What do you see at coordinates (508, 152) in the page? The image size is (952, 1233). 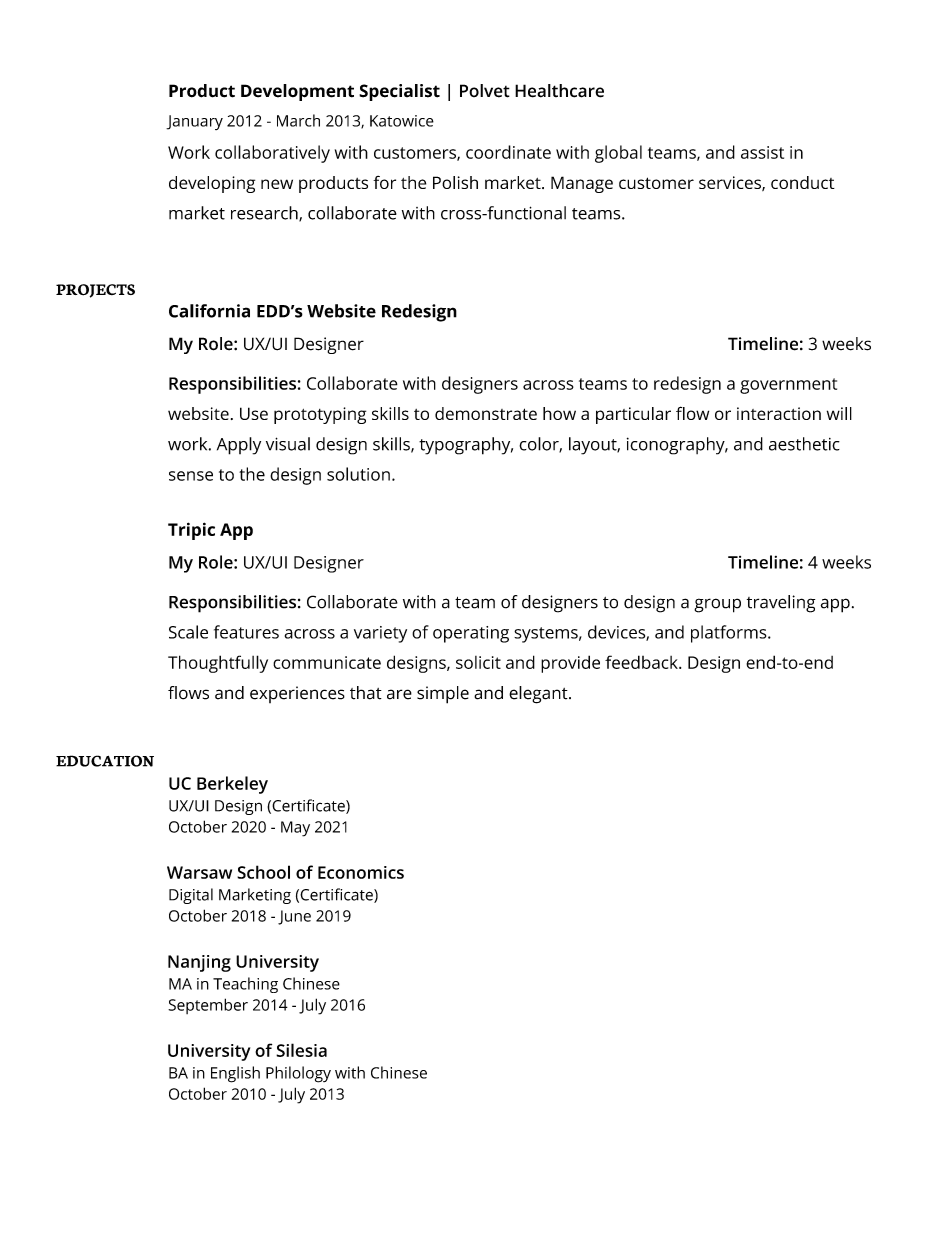 I see `coordinate` at bounding box center [508, 152].
